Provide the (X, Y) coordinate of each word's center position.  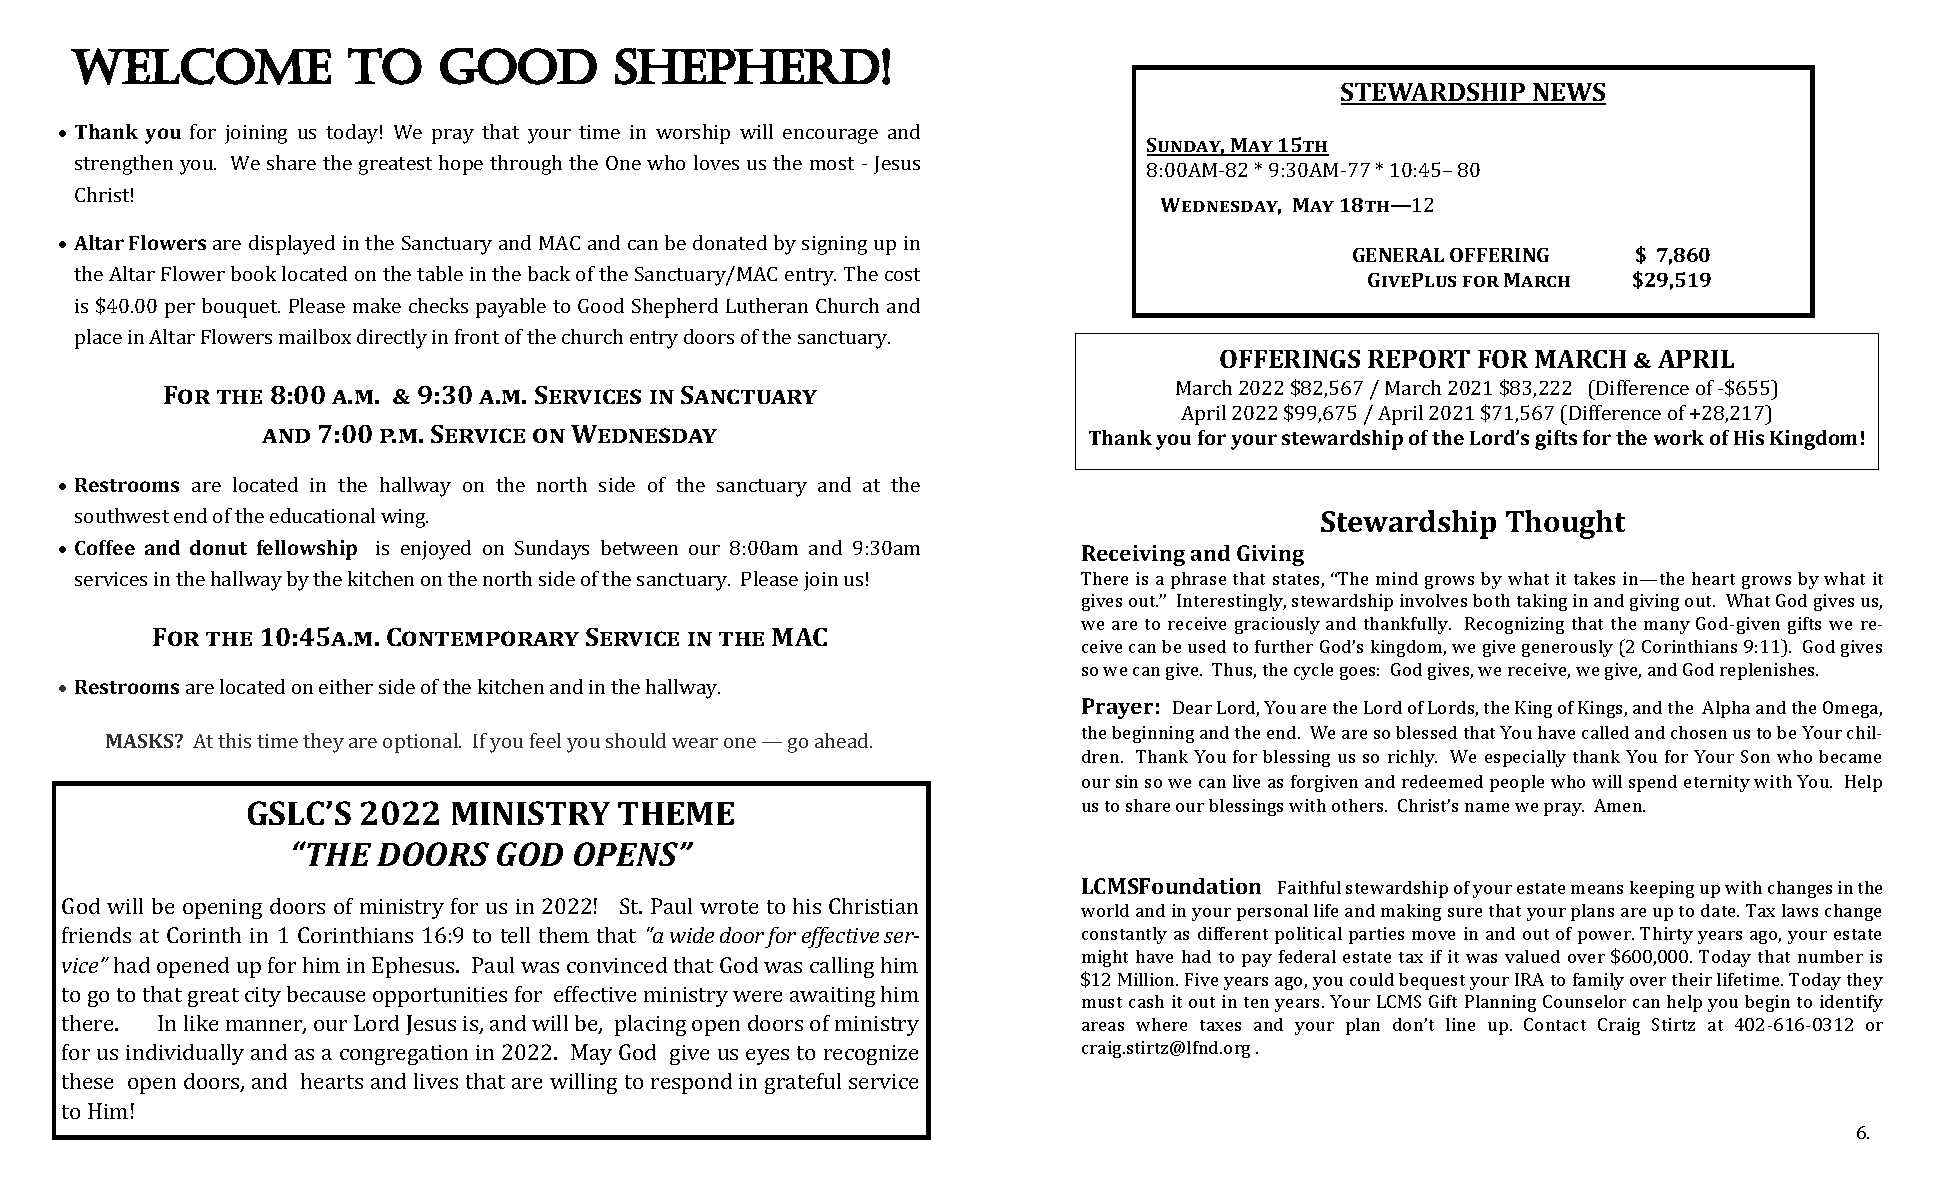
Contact (1555, 1024)
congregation (404, 1055)
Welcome (201, 66)
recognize (871, 1055)
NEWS (1568, 93)
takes (1594, 578)
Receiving (1133, 555)
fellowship (307, 550)
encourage (830, 136)
